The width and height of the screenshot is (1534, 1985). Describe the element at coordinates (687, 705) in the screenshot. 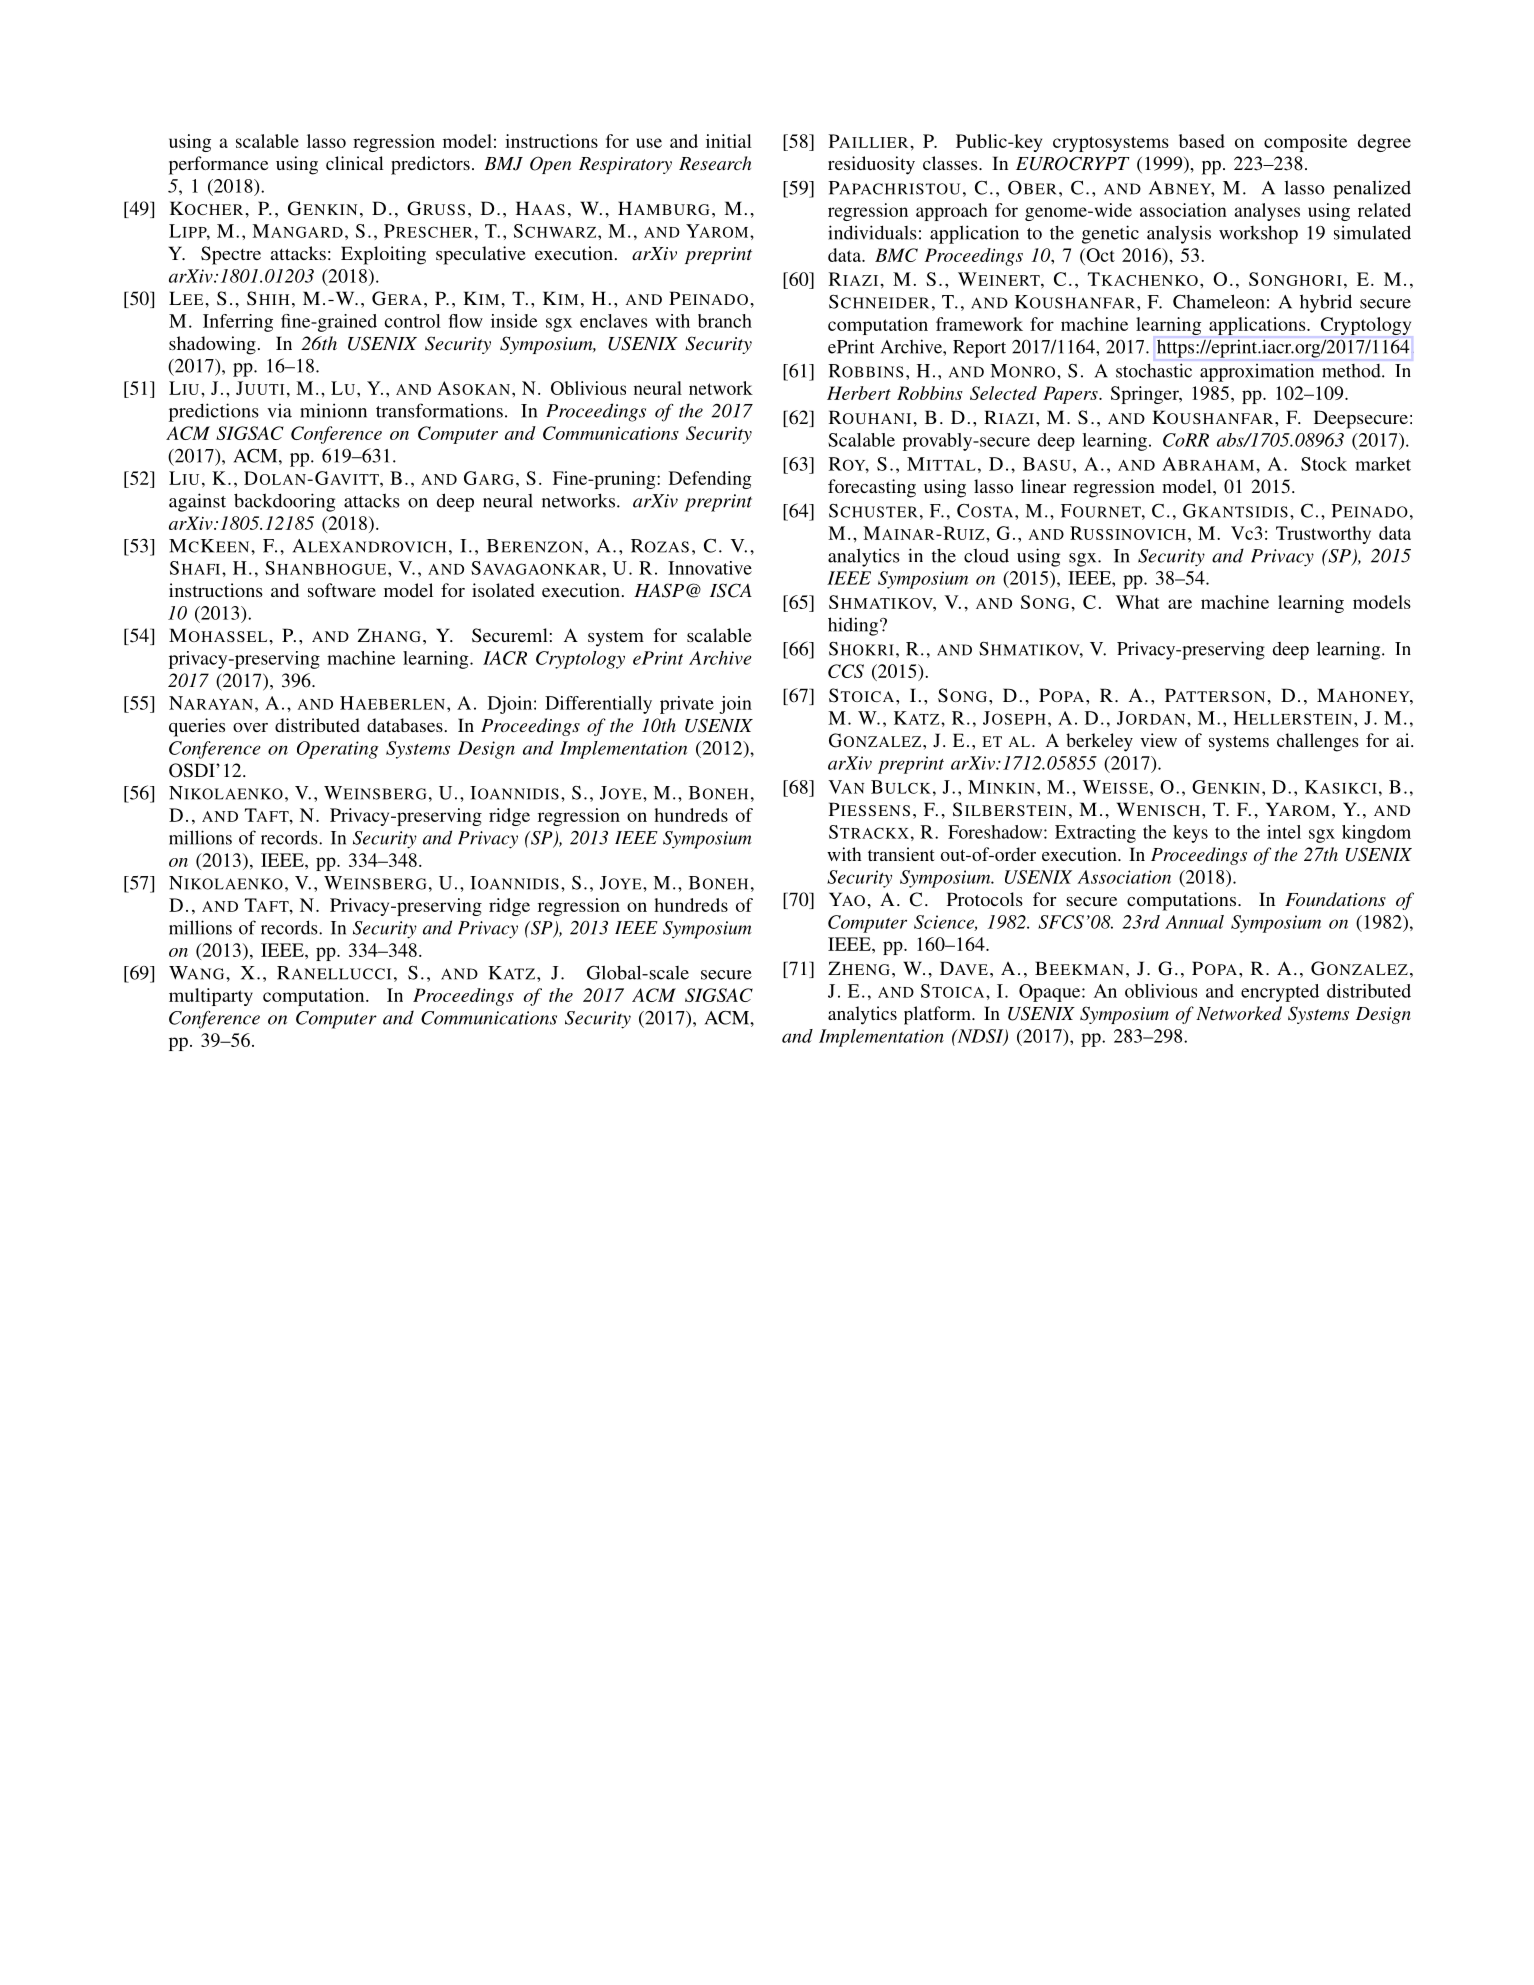

I see `private` at that location.
